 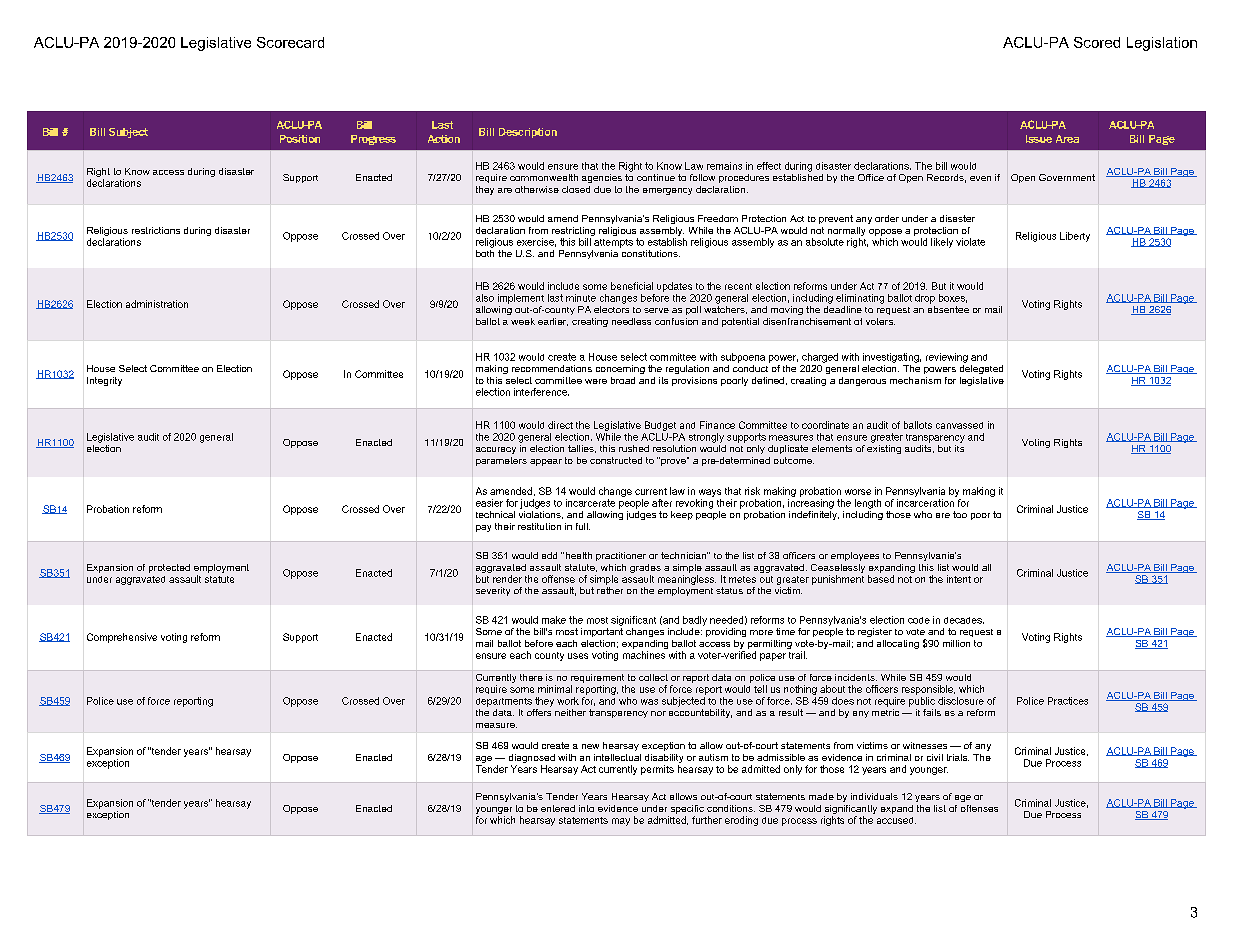 I want to click on canvassed, so click(x=959, y=425).
